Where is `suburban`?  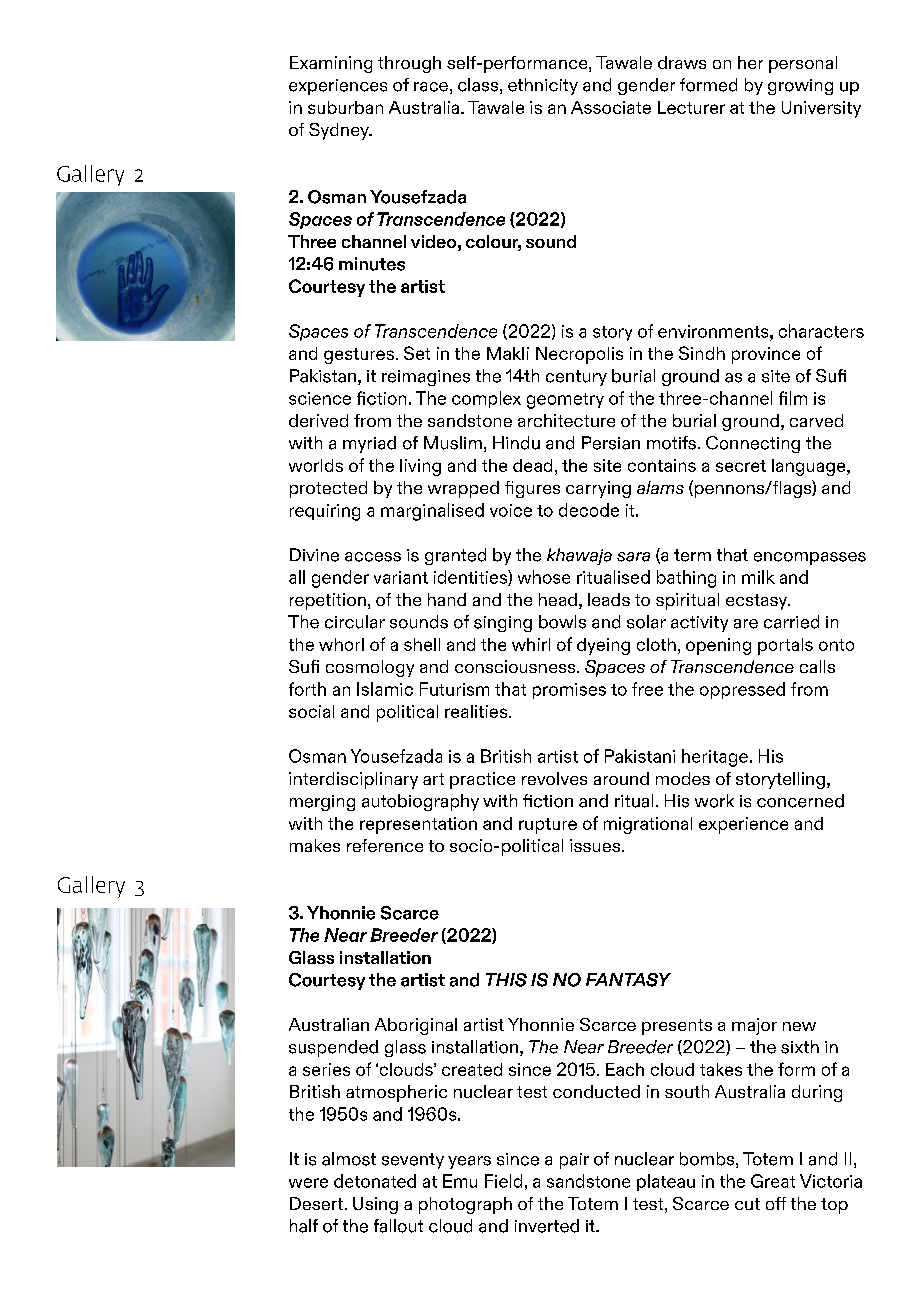
suburban is located at coordinates (345, 107).
